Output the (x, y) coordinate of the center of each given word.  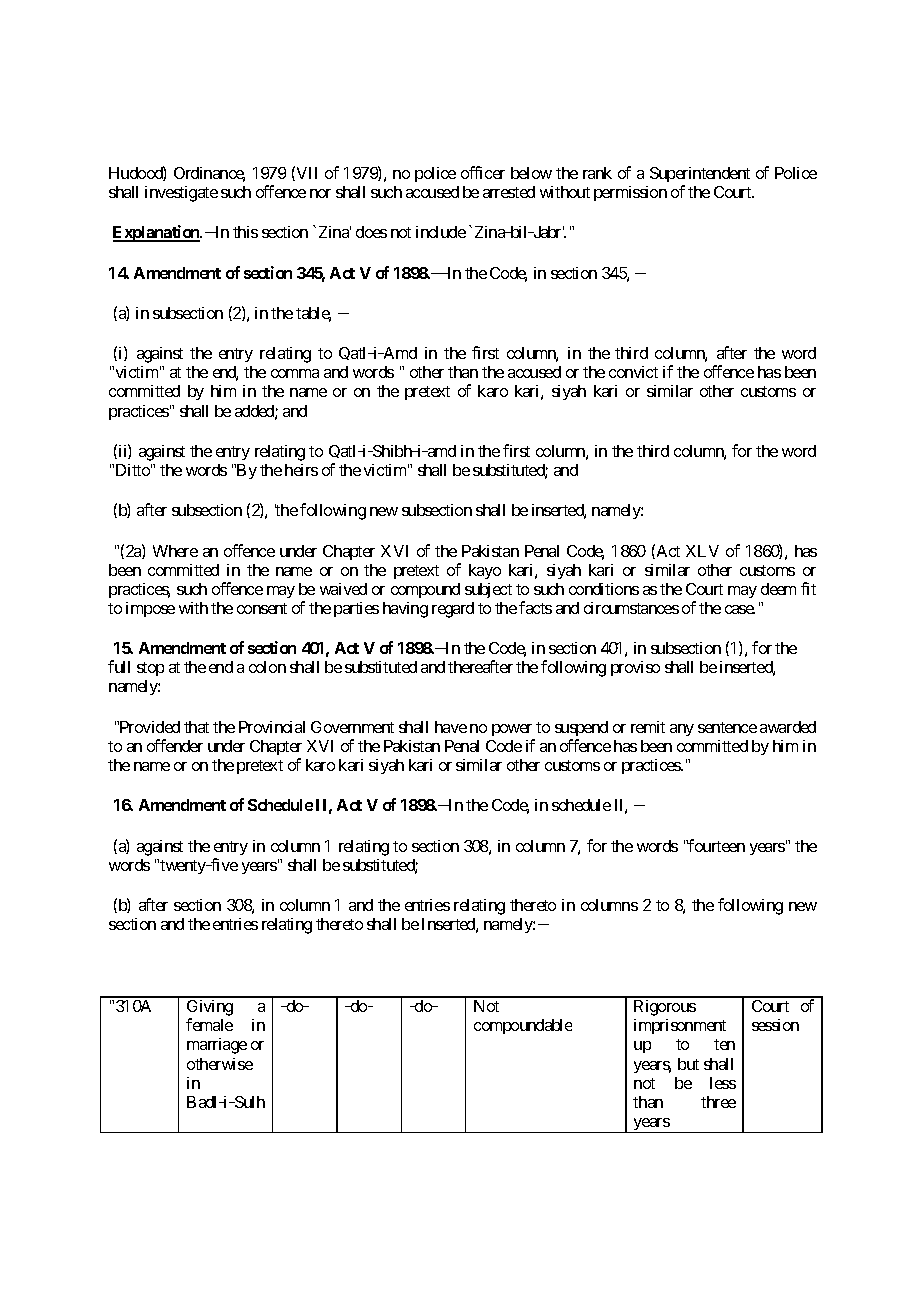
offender (175, 745)
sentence (727, 727)
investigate (181, 194)
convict (633, 372)
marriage (217, 1046)
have (451, 727)
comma (295, 373)
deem (778, 589)
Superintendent (700, 174)
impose (150, 609)
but (688, 1064)
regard (453, 610)
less (723, 1083)
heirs (301, 470)
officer (483, 172)
